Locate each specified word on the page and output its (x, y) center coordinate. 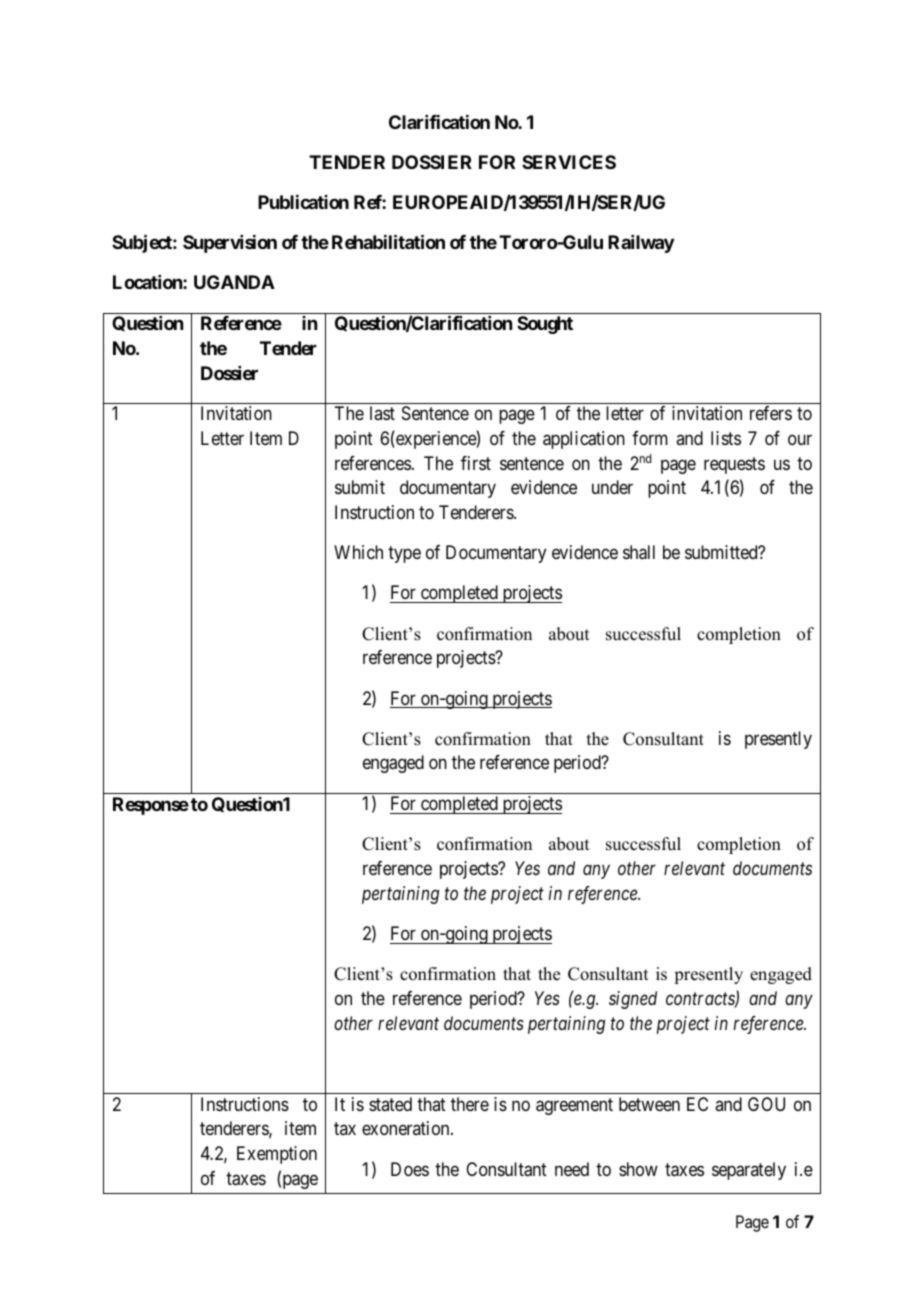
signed (633, 1000)
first (476, 463)
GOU (766, 1104)
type (404, 554)
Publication (303, 202)
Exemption (277, 1155)
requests (734, 465)
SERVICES (569, 162)
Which (358, 552)
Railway (641, 244)
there (470, 1104)
